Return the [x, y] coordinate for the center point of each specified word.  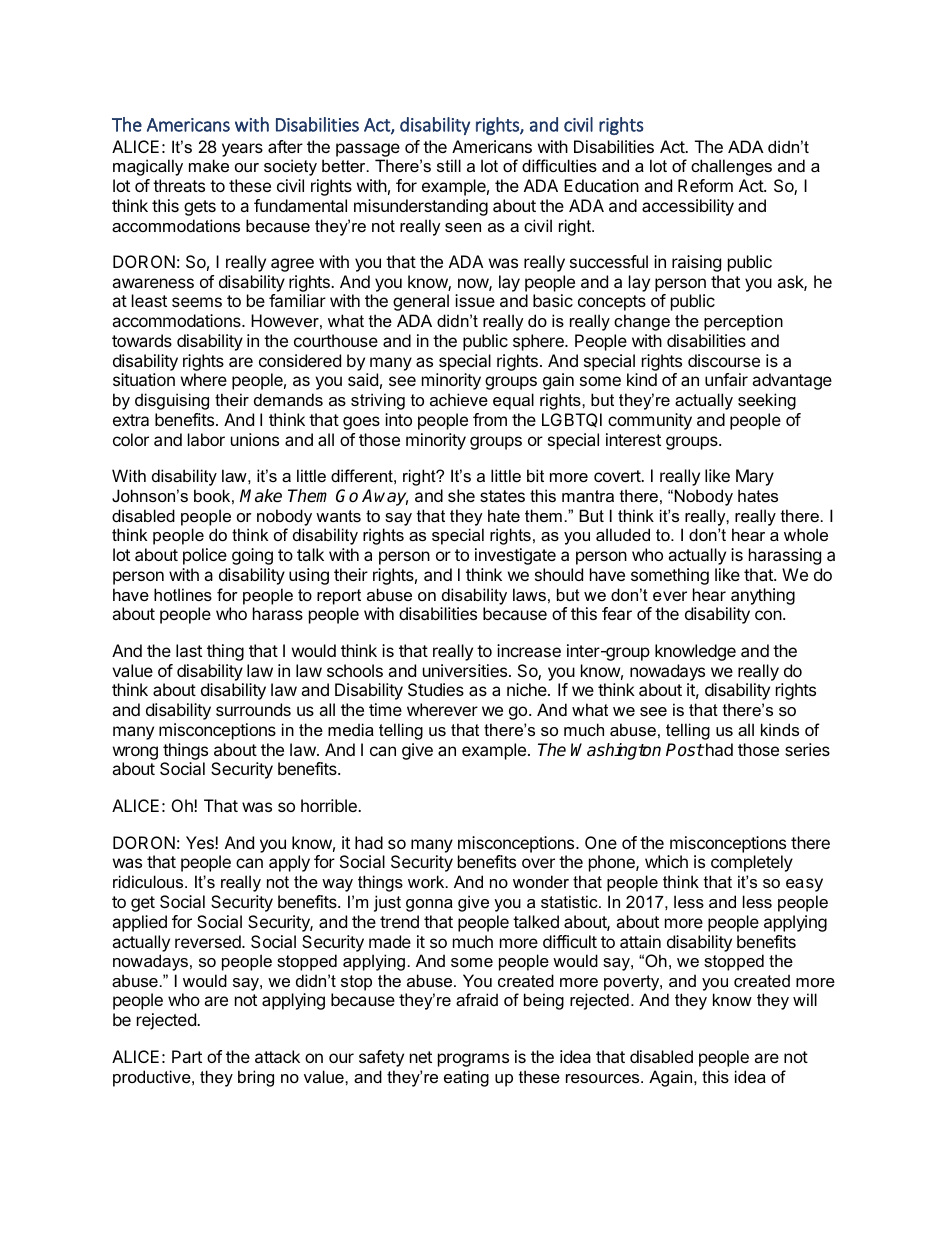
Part [187, 1056]
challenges [731, 167]
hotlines [183, 594]
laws [529, 594]
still [449, 165]
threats [179, 185]
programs [473, 1060]
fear [617, 613]
